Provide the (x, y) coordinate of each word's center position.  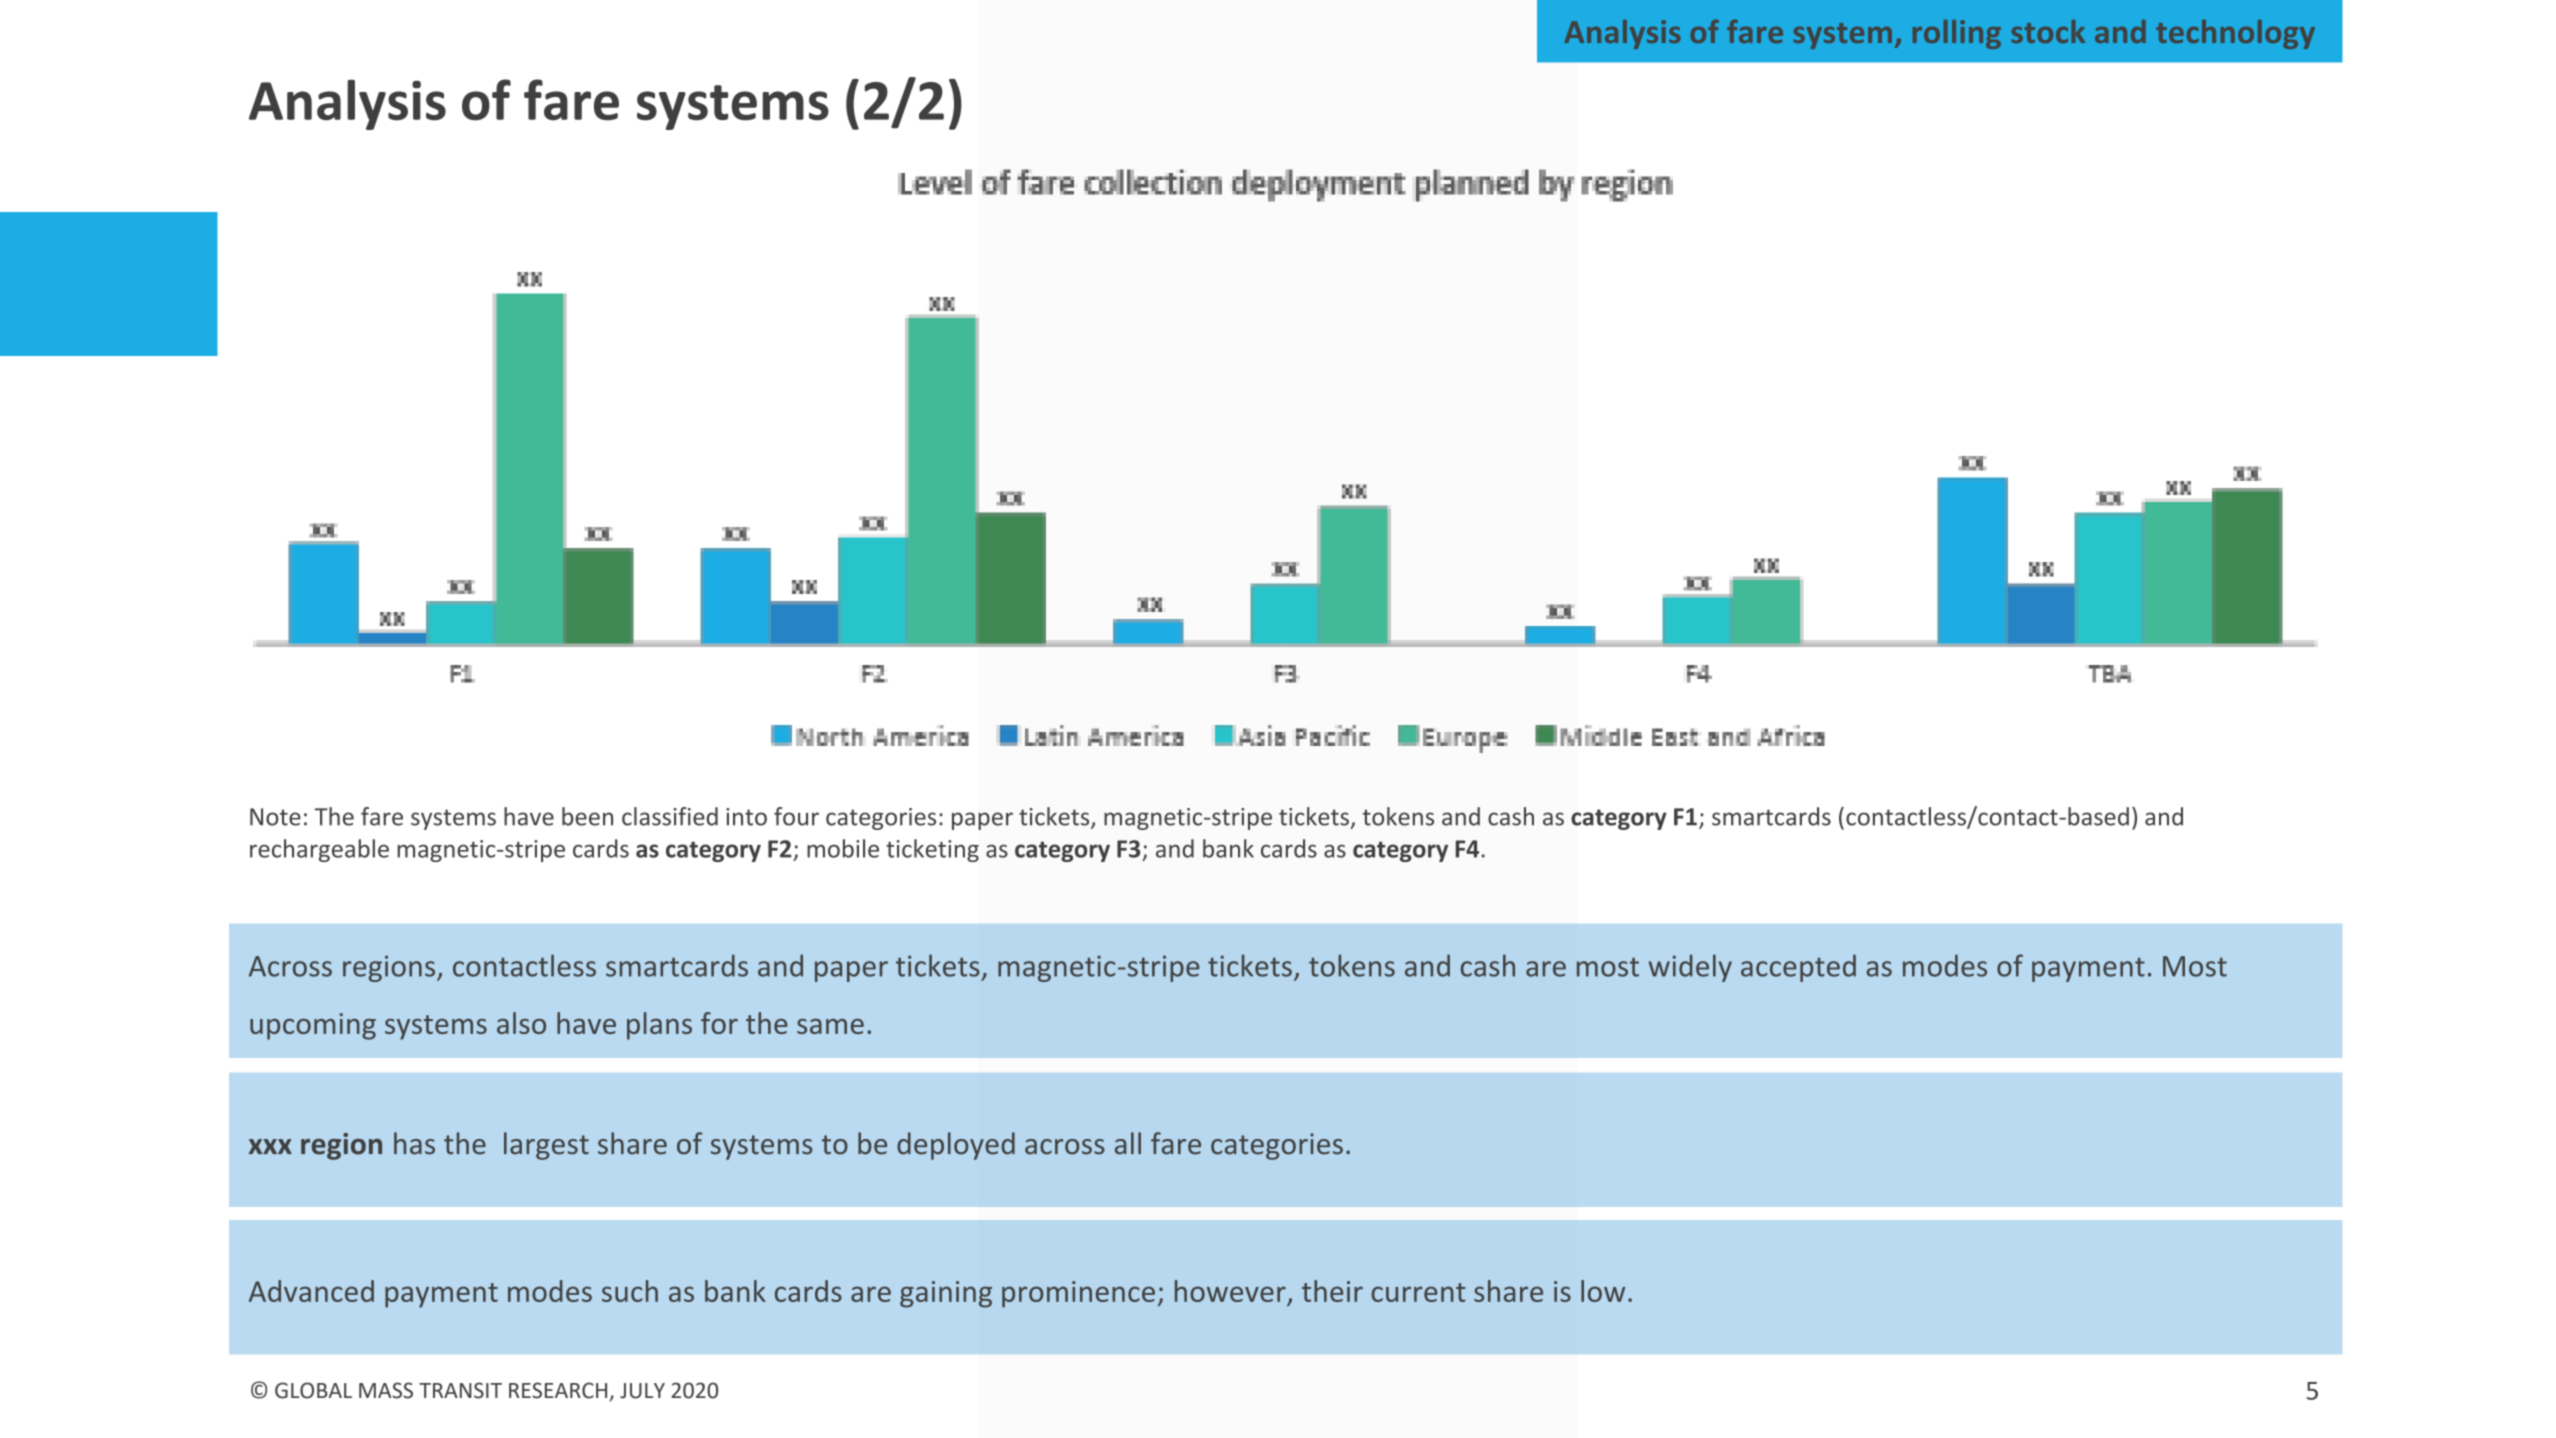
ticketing (932, 850)
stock (2048, 31)
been (587, 816)
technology (2235, 34)
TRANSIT (460, 1390)
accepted (1798, 968)
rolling (1957, 34)
